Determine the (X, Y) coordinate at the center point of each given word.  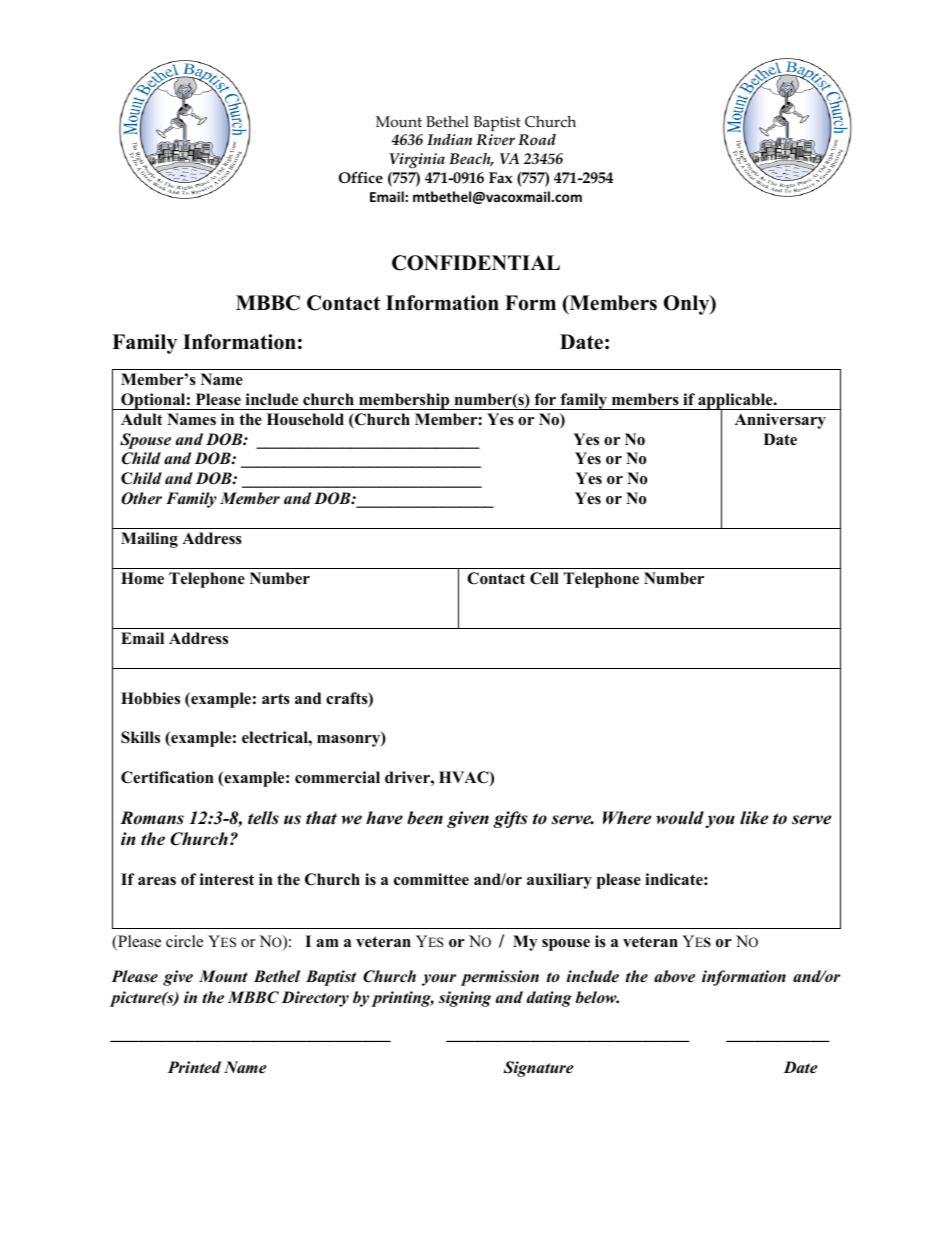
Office (361, 177)
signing (465, 999)
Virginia (417, 161)
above (674, 976)
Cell (544, 578)
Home (142, 578)
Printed (194, 1067)
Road (537, 139)
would (680, 818)
